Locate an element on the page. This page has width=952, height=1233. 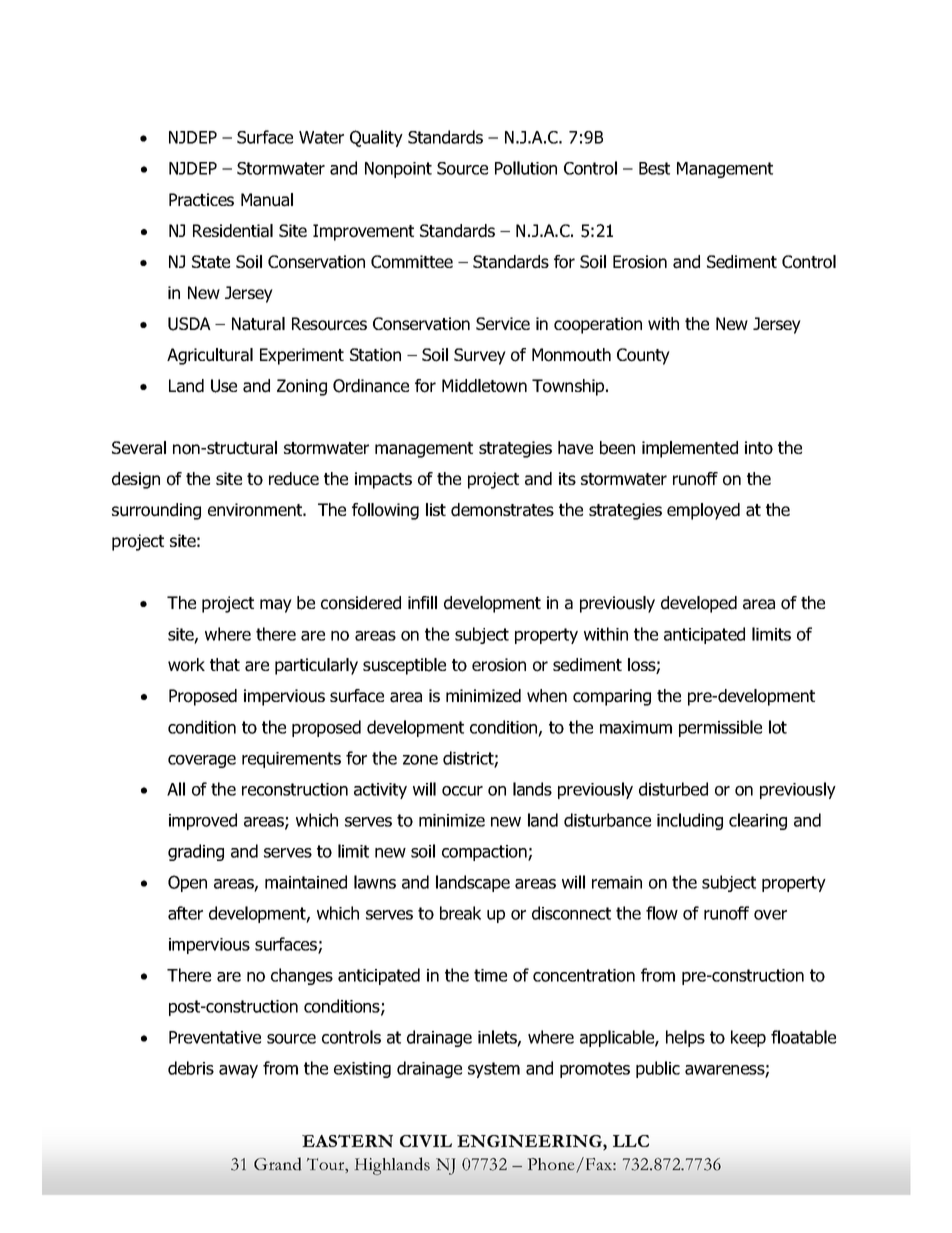
Pollution is located at coordinates (526, 168).
